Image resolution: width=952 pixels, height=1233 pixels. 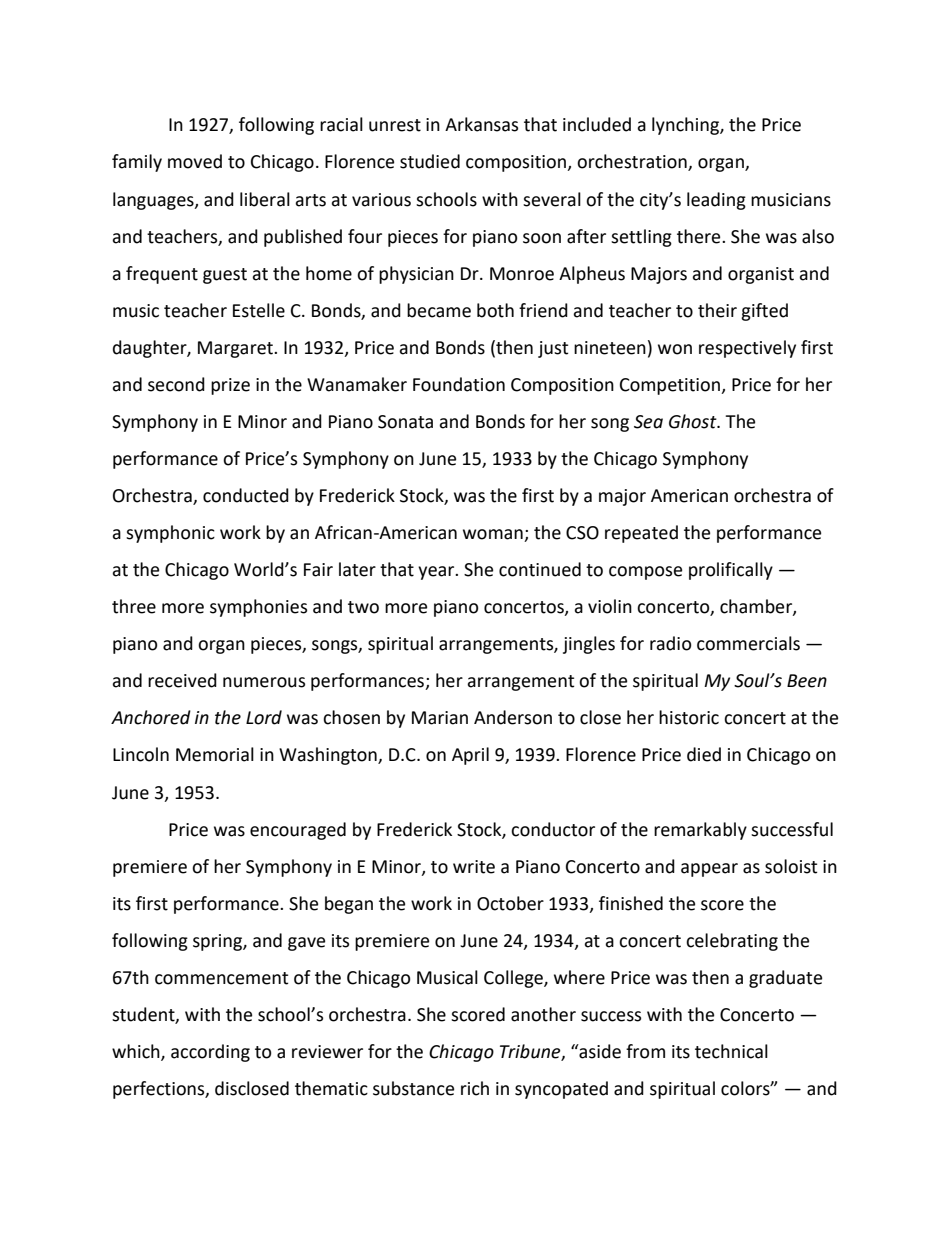 What do you see at coordinates (716, 201) in the screenshot?
I see `leading` at bounding box center [716, 201].
